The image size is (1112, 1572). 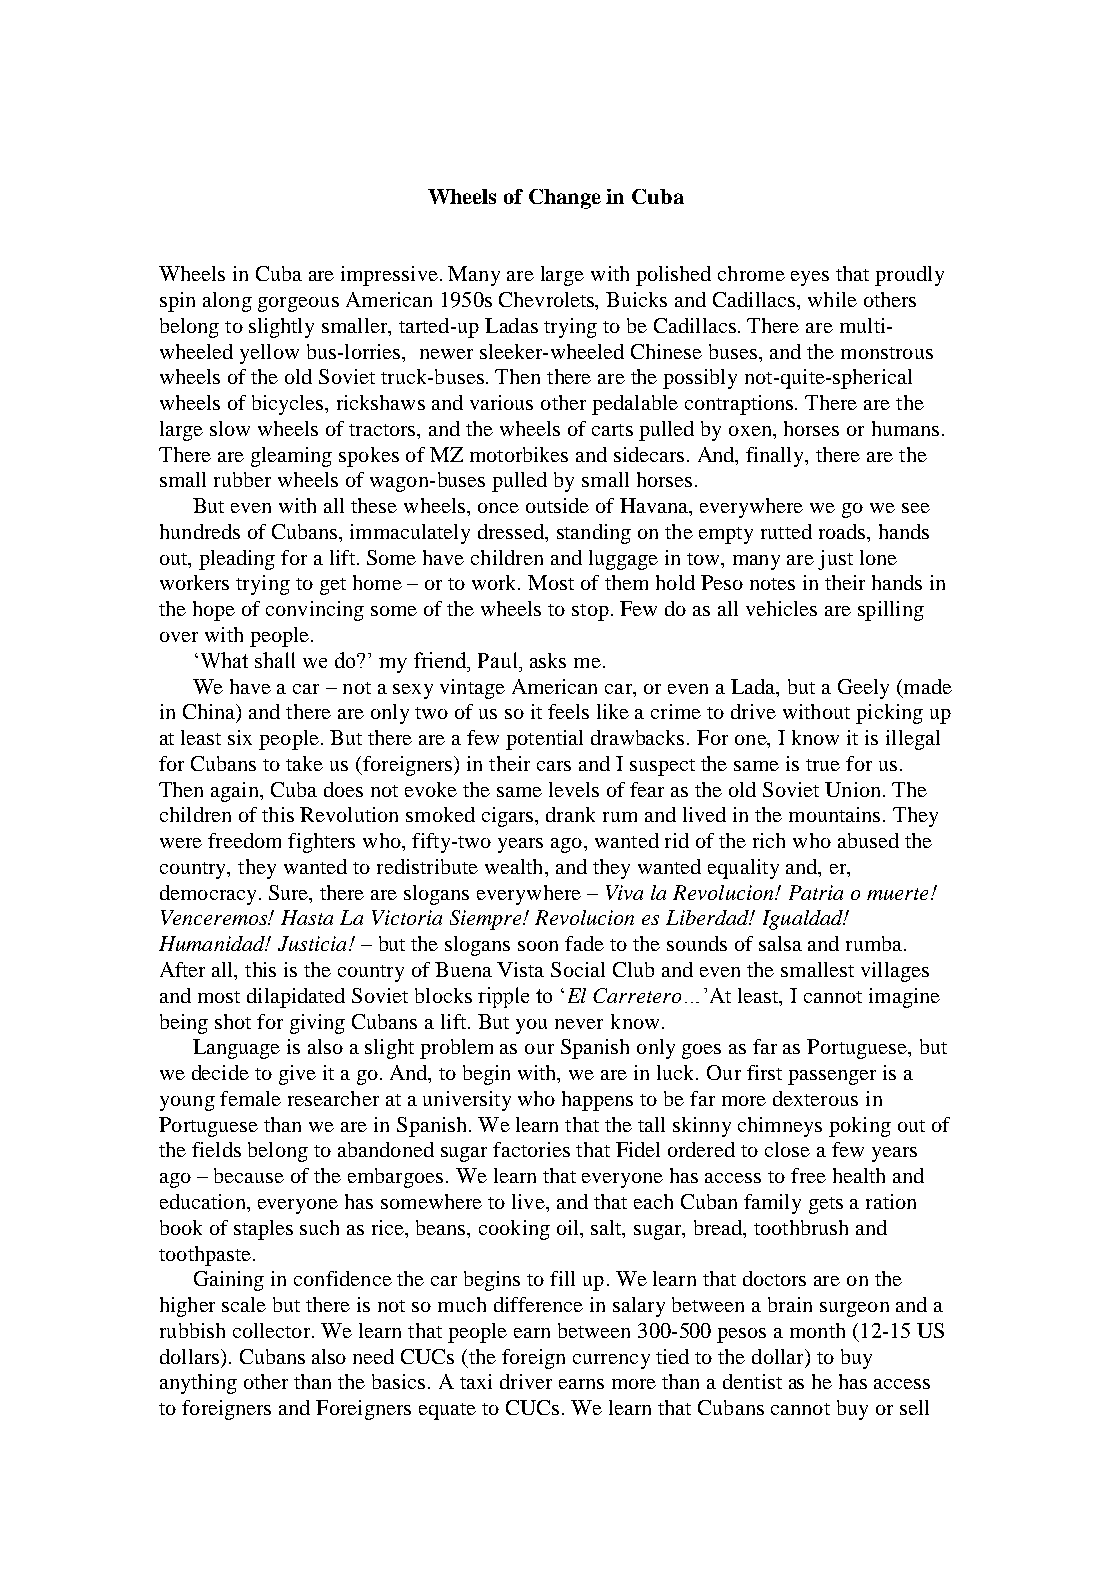 What do you see at coordinates (249, 1175) in the document?
I see `because` at bounding box center [249, 1175].
